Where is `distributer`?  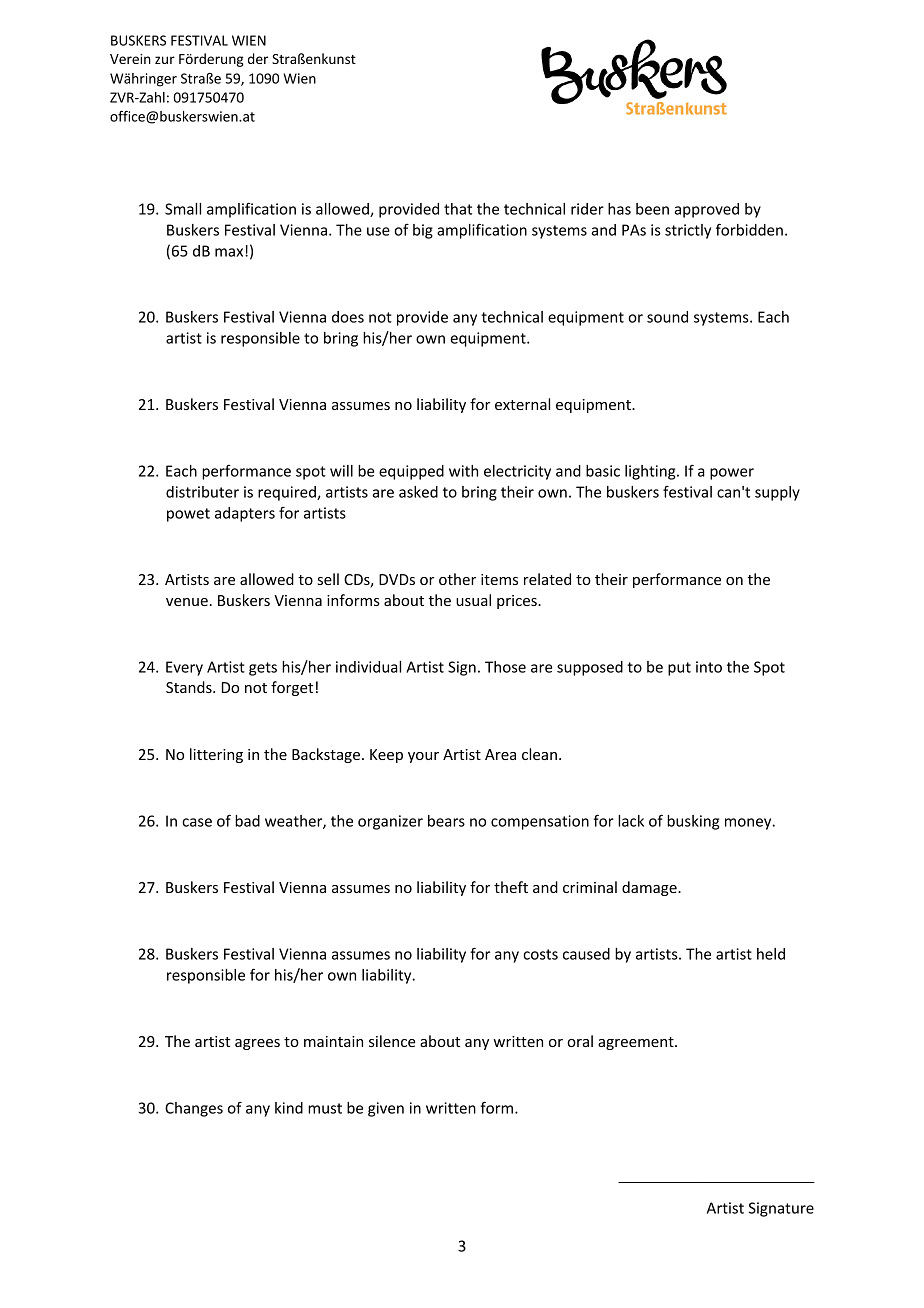
distributer is located at coordinates (202, 492).
